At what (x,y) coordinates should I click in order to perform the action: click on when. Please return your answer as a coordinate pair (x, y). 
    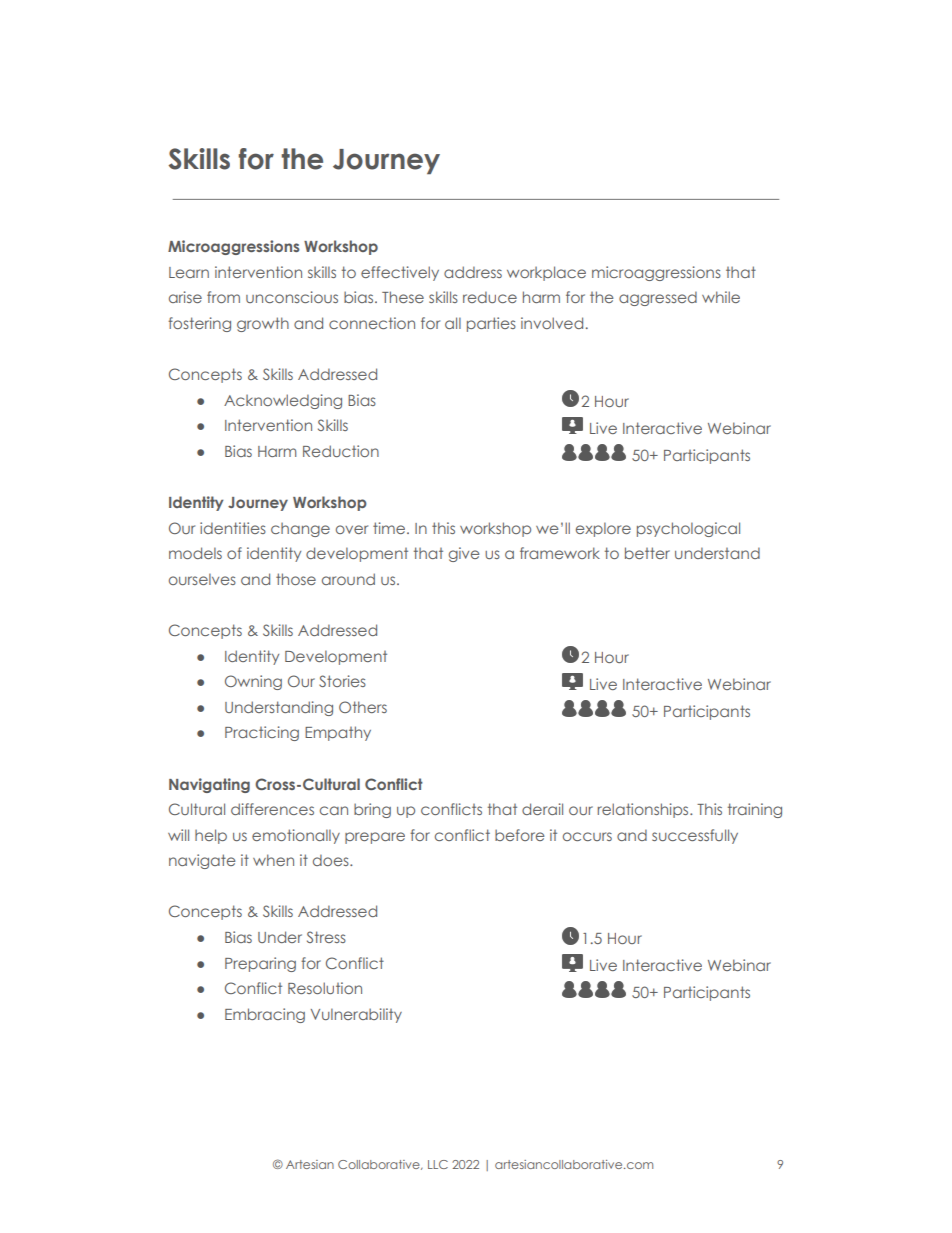
    Looking at the image, I should click on (273, 860).
